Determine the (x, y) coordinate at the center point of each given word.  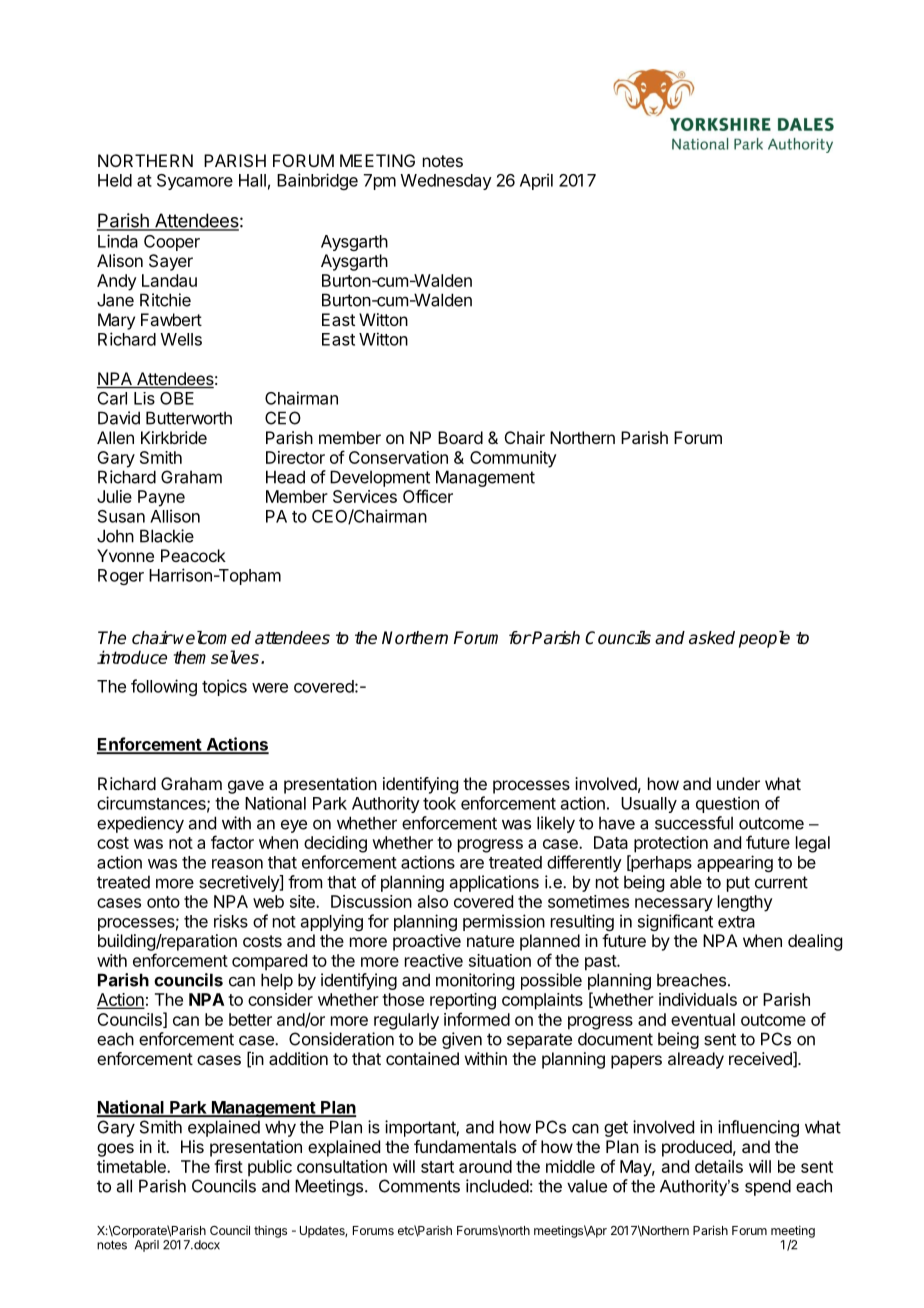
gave (246, 787)
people (764, 639)
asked (712, 638)
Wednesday (446, 182)
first (228, 1166)
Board (460, 437)
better (250, 1019)
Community (513, 459)
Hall (252, 180)
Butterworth (189, 418)
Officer (428, 496)
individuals (698, 999)
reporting (463, 1001)
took (439, 803)
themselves (216, 657)
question (727, 804)
